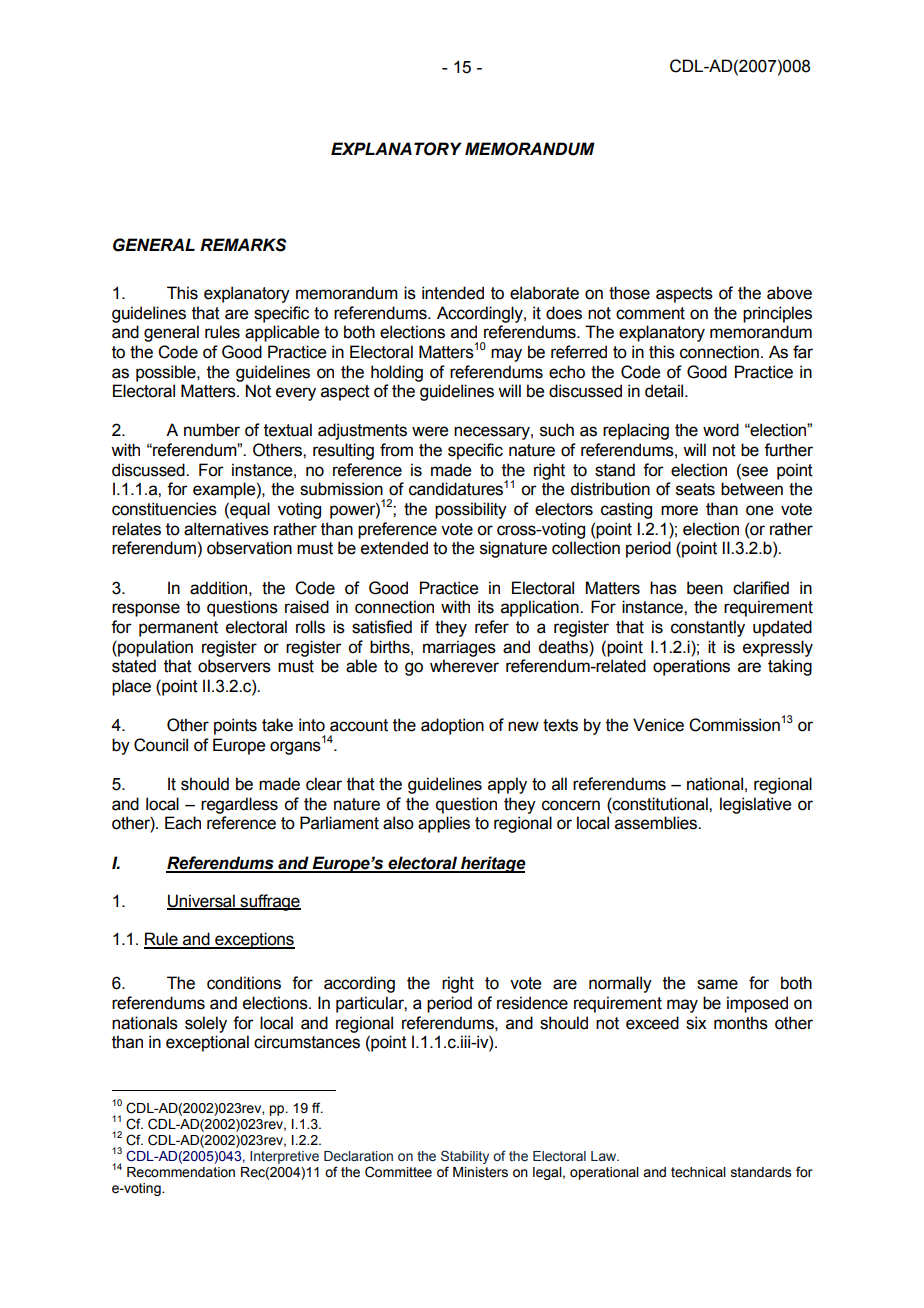  I want to click on REMARKS, so click(243, 245).
